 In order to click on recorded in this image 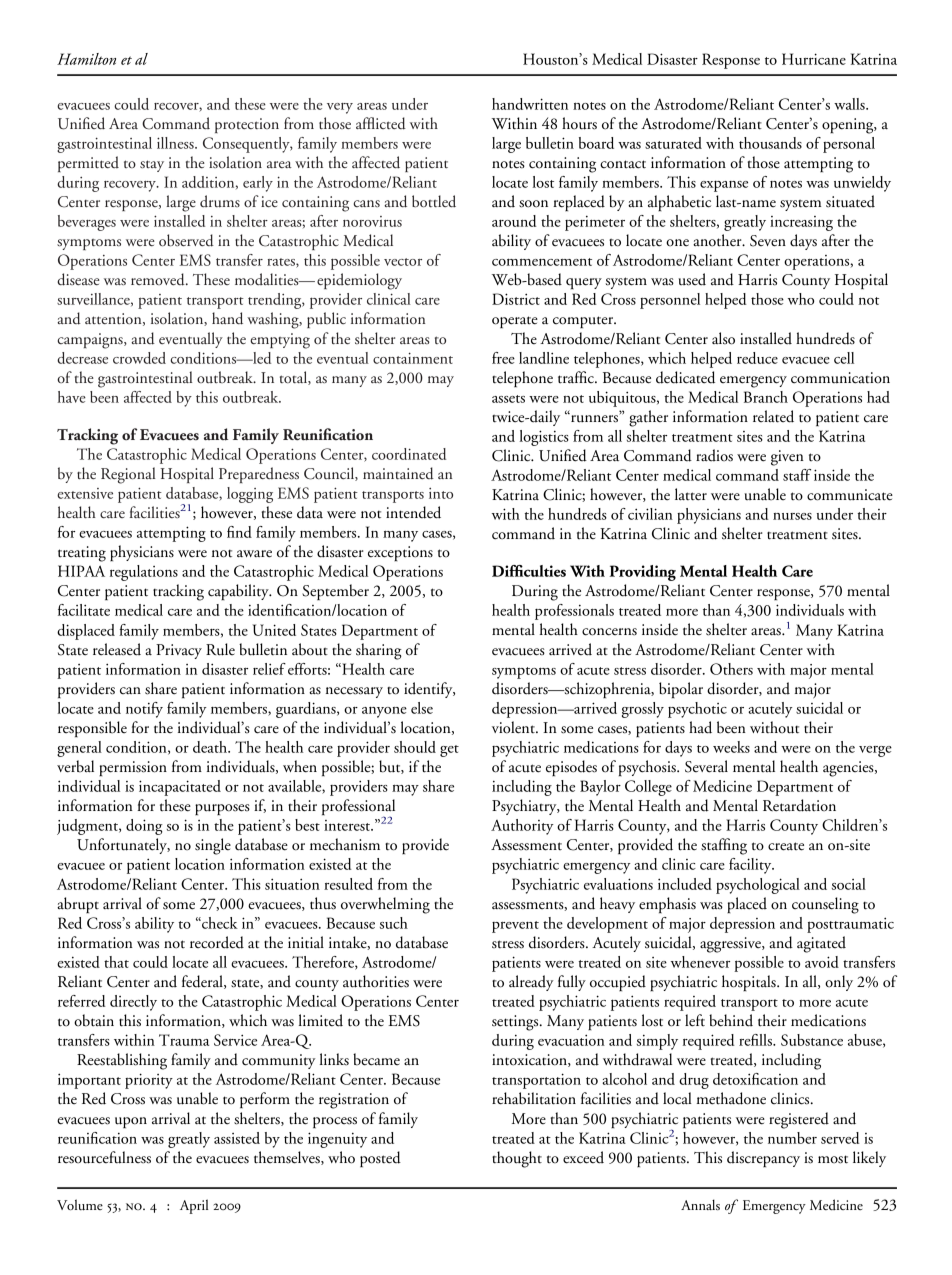, I will do `click(217, 942)`.
